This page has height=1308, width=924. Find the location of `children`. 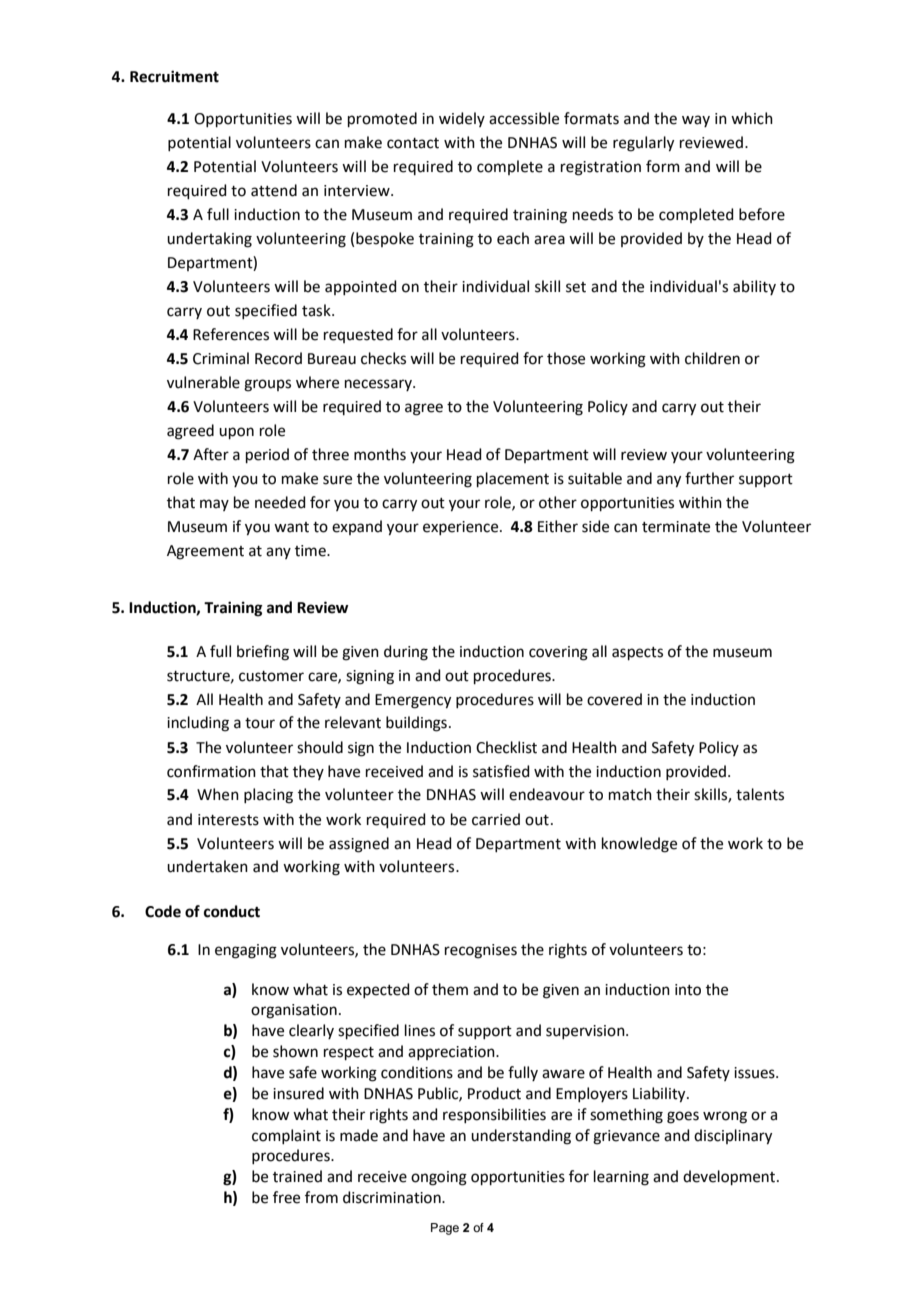

children is located at coordinates (712, 358).
